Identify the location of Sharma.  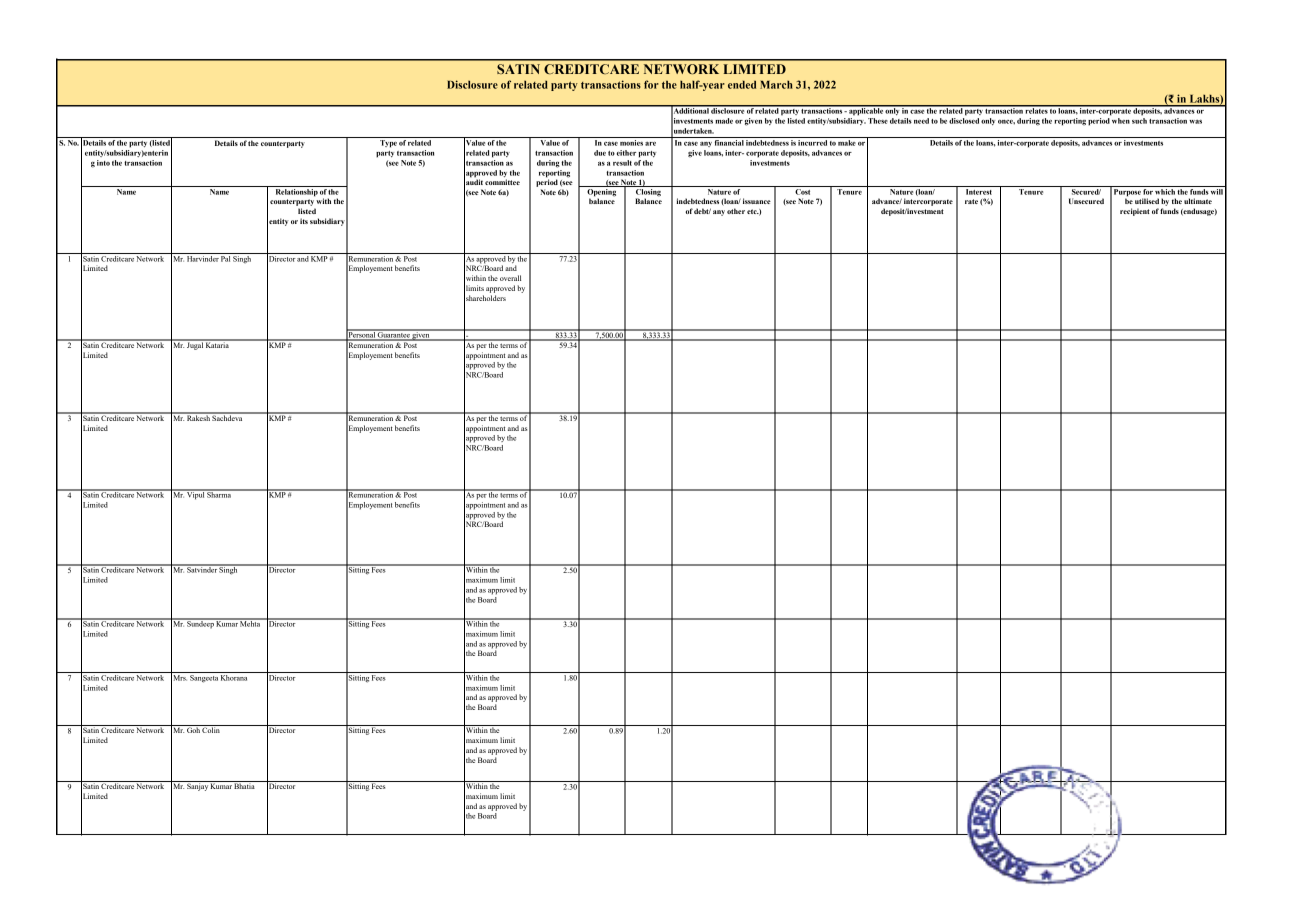
(220, 494).
